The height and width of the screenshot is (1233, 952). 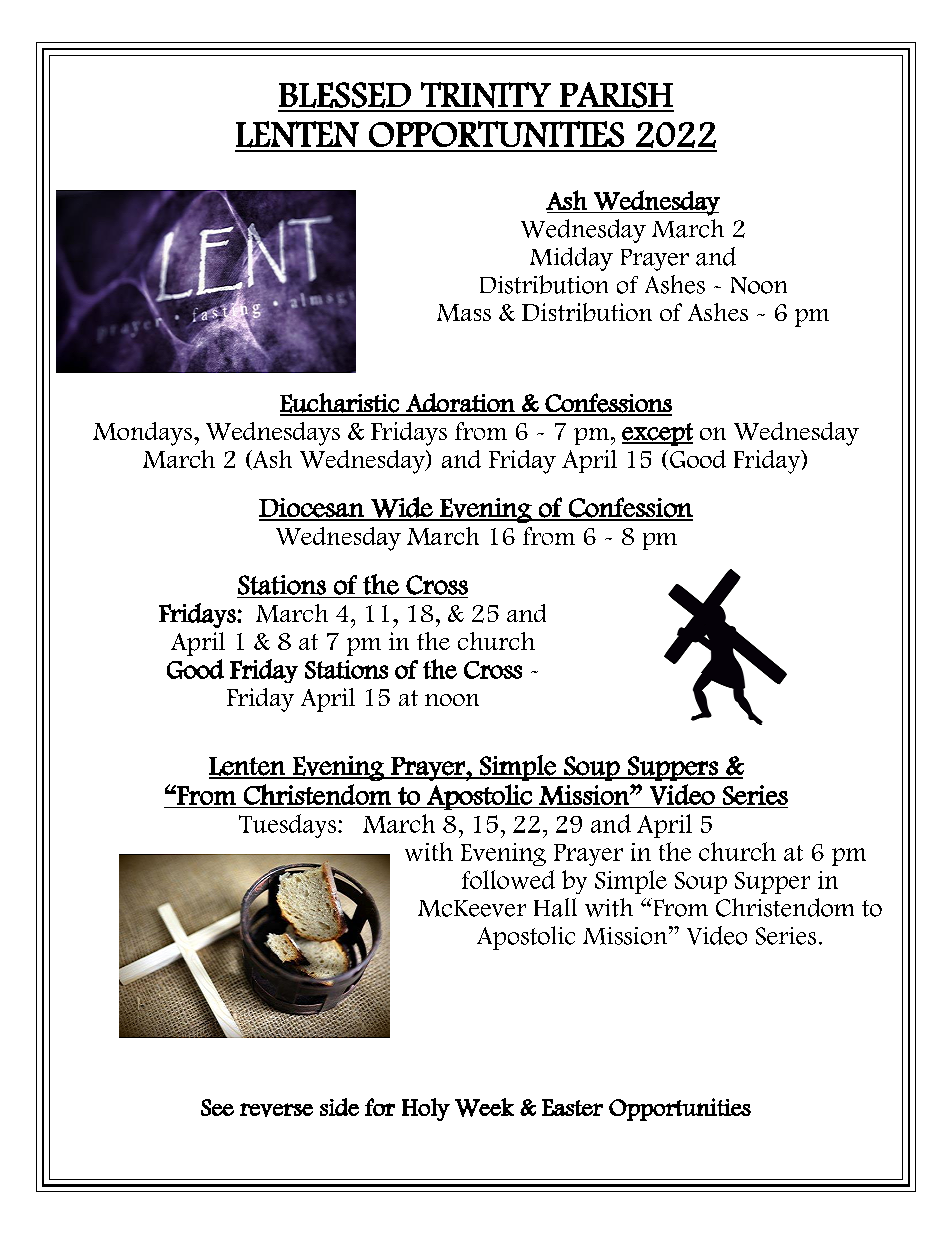 What do you see at coordinates (464, 313) in the screenshot?
I see `Mass` at bounding box center [464, 313].
